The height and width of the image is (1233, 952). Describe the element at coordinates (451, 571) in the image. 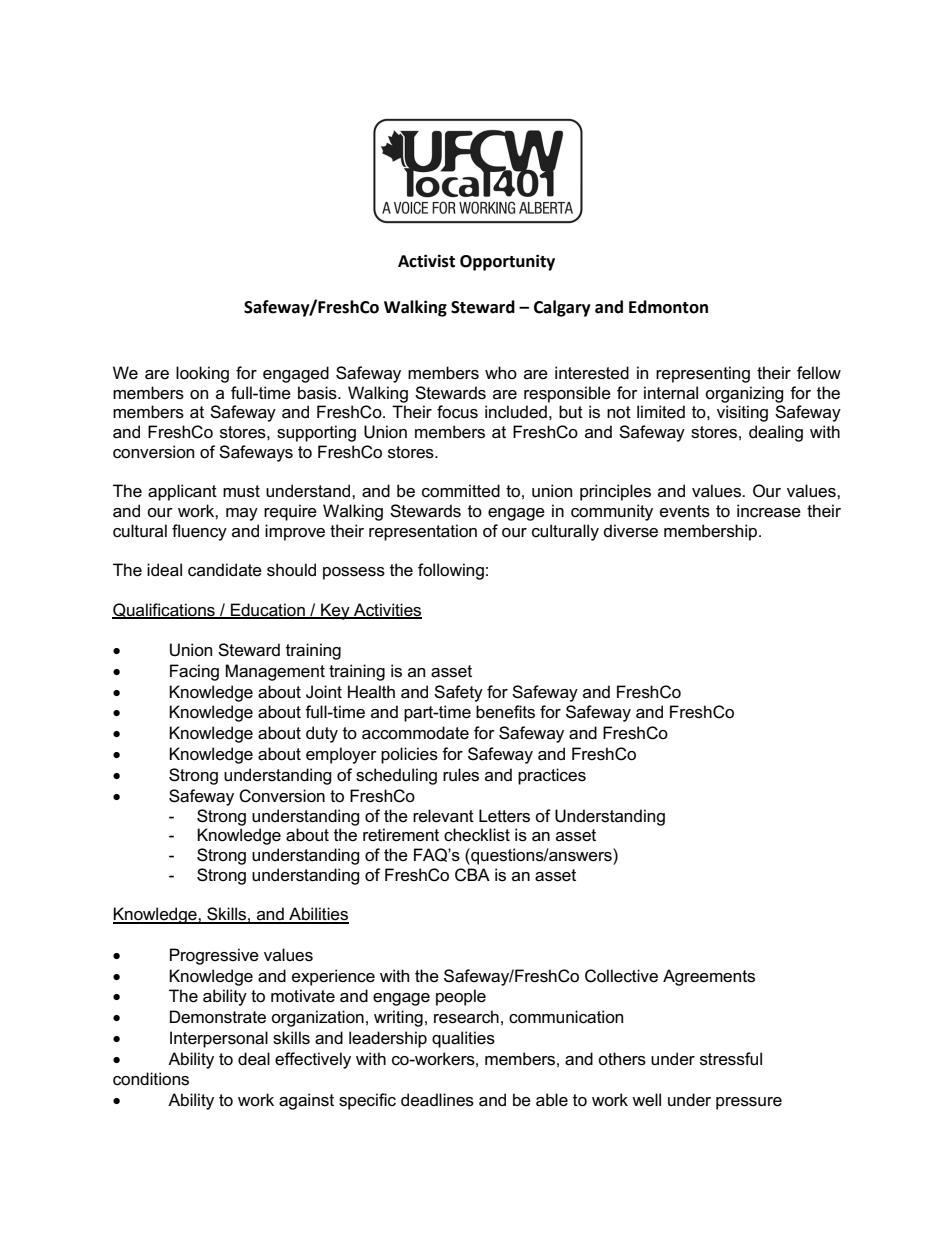

I see `following` at that location.
